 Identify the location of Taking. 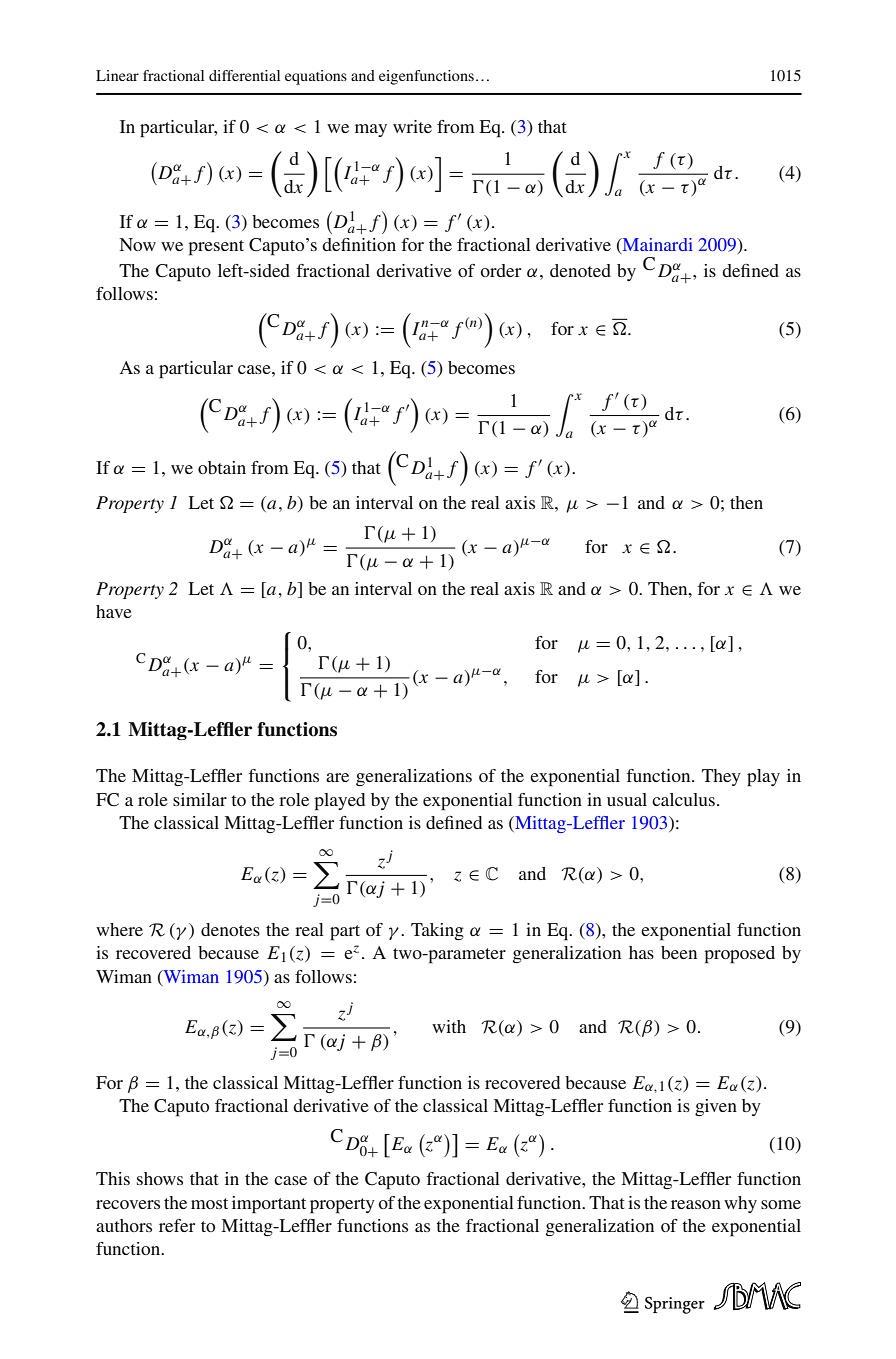
(437, 931).
